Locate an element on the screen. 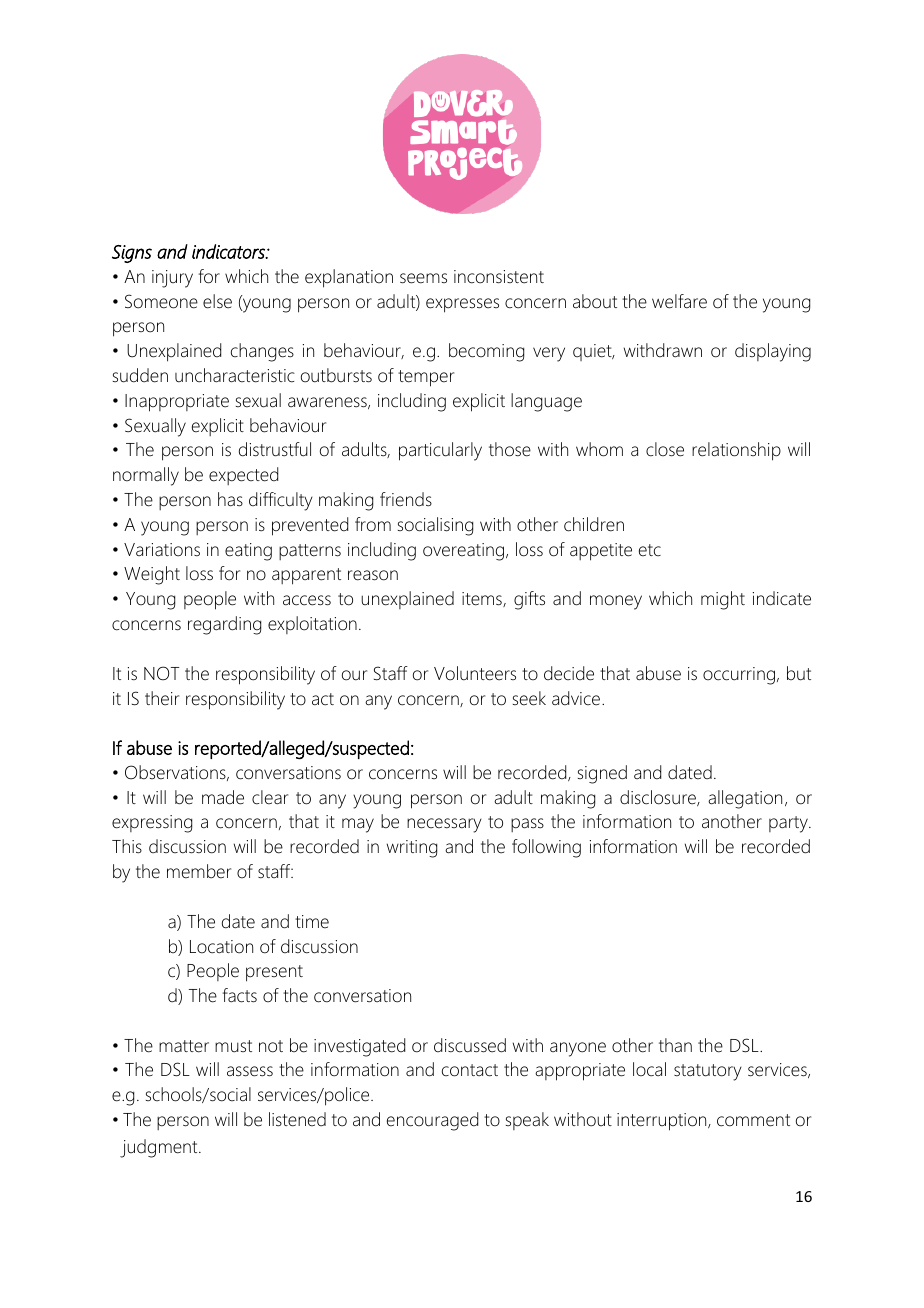 The image size is (924, 1308). writing is located at coordinates (412, 849).
